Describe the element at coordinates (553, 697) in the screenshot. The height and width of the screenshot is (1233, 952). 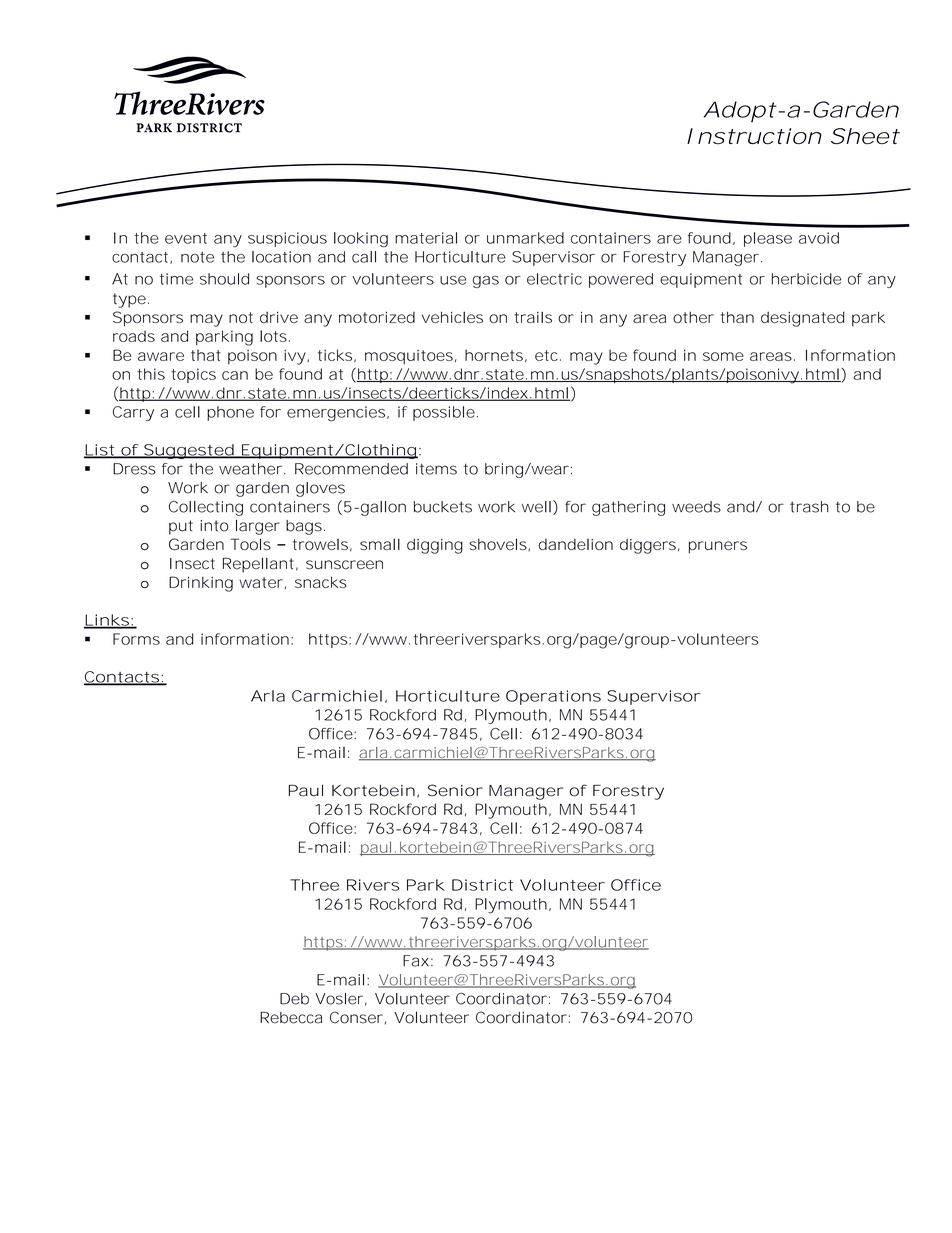
I see `Operations` at that location.
